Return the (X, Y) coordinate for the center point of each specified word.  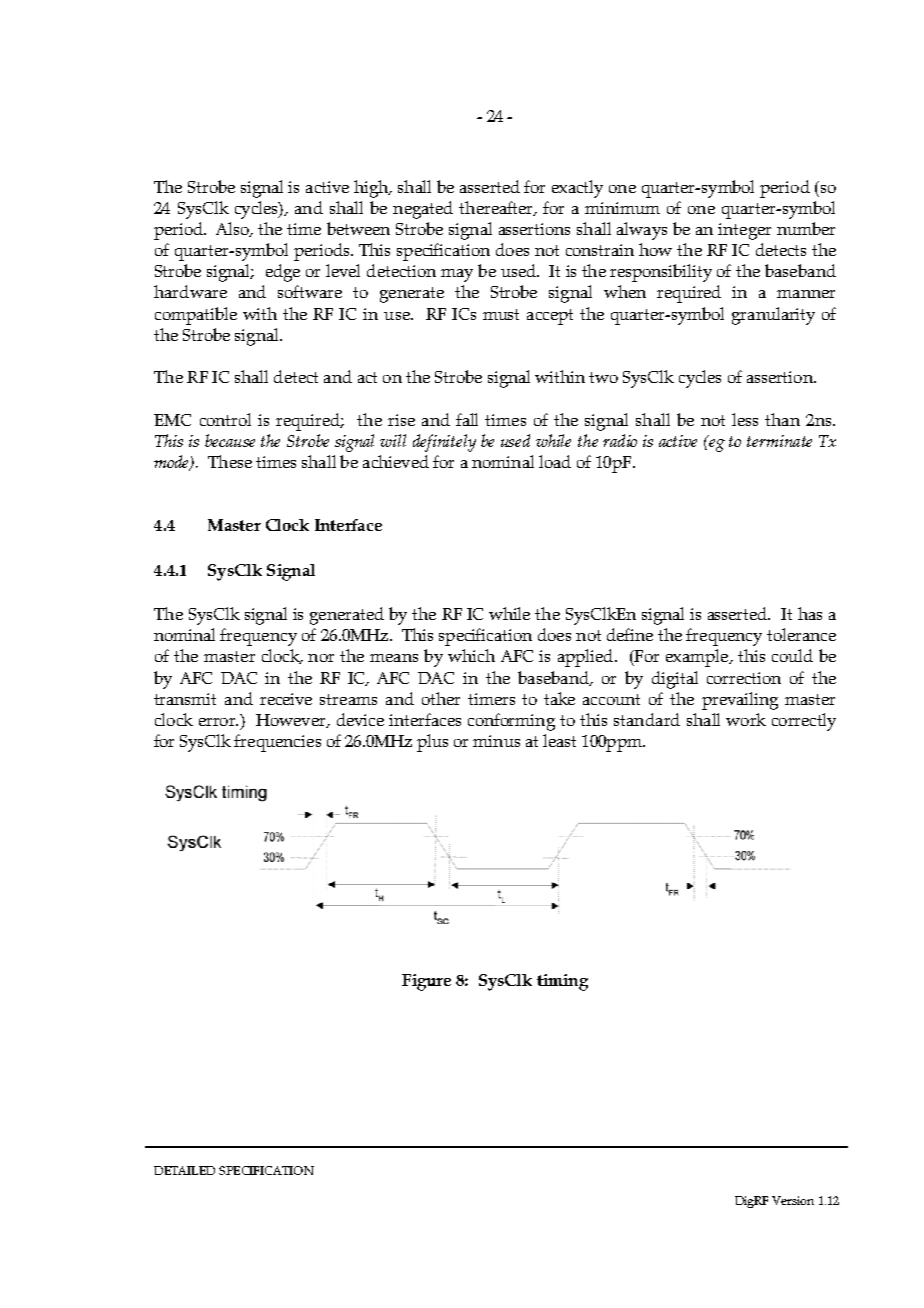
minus (496, 741)
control (225, 419)
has (810, 613)
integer (744, 231)
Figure (426, 982)
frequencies (277, 743)
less (745, 419)
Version (793, 1200)
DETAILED (184, 1170)
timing (562, 982)
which (471, 655)
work (746, 719)
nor (321, 658)
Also (234, 229)
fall (467, 419)
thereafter (497, 208)
